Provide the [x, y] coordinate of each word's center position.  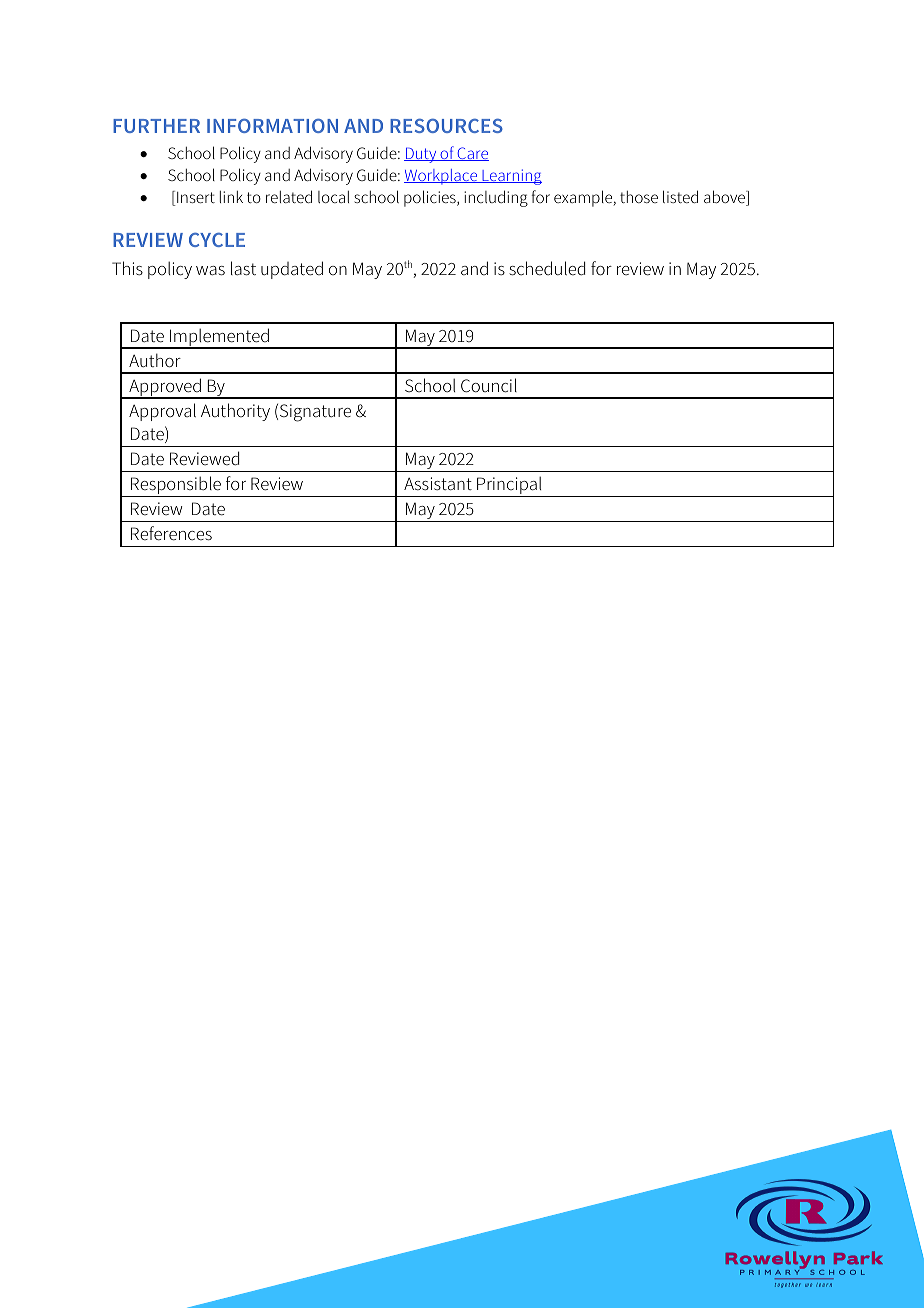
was [210, 271]
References [171, 533]
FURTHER [156, 126]
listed [680, 196]
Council [489, 385]
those [639, 197]
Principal [509, 486]
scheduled [547, 268]
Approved [165, 388]
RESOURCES [446, 125]
